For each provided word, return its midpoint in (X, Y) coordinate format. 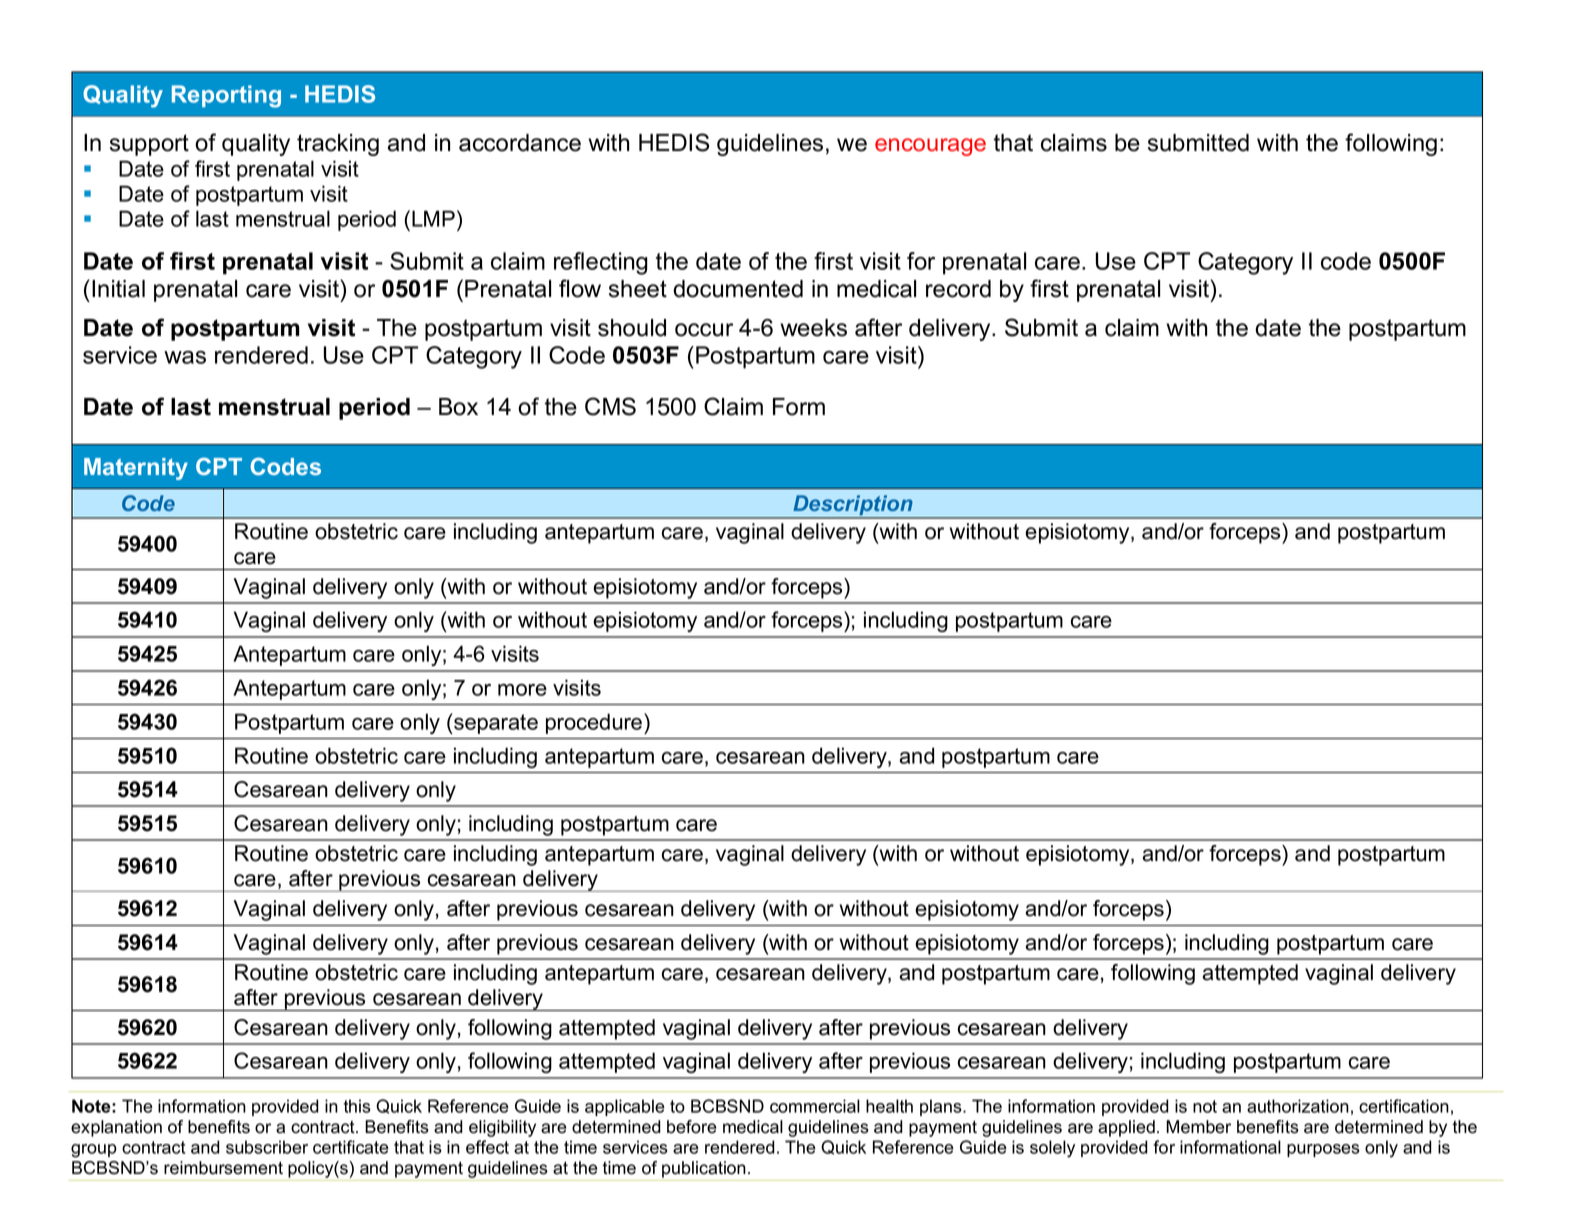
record (958, 289)
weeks (813, 328)
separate (496, 724)
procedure (595, 723)
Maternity (136, 469)
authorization (1298, 1106)
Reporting (226, 96)
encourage (930, 147)
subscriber (267, 1147)
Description (853, 506)
